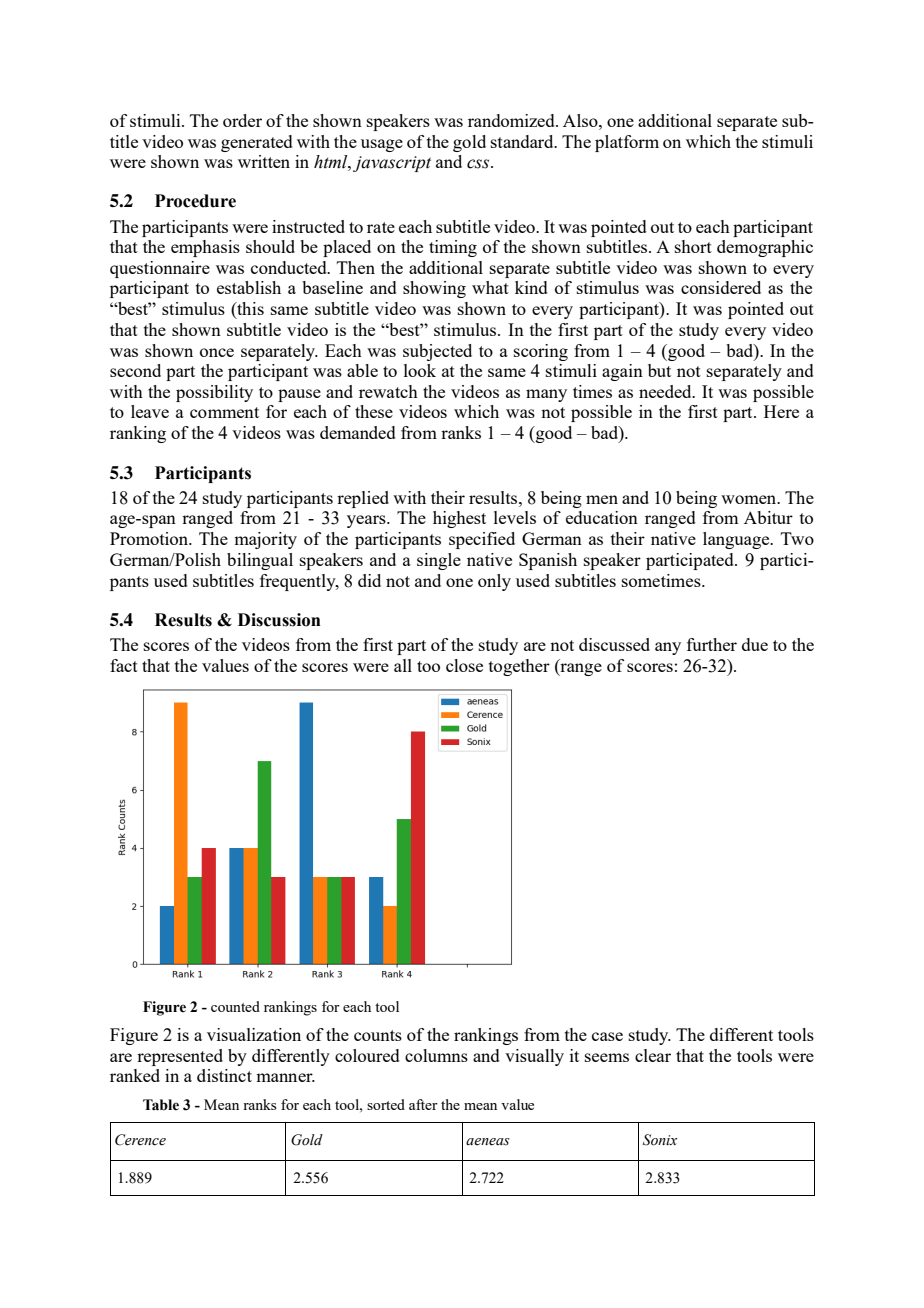  I want to click on counts, so click(378, 1035).
